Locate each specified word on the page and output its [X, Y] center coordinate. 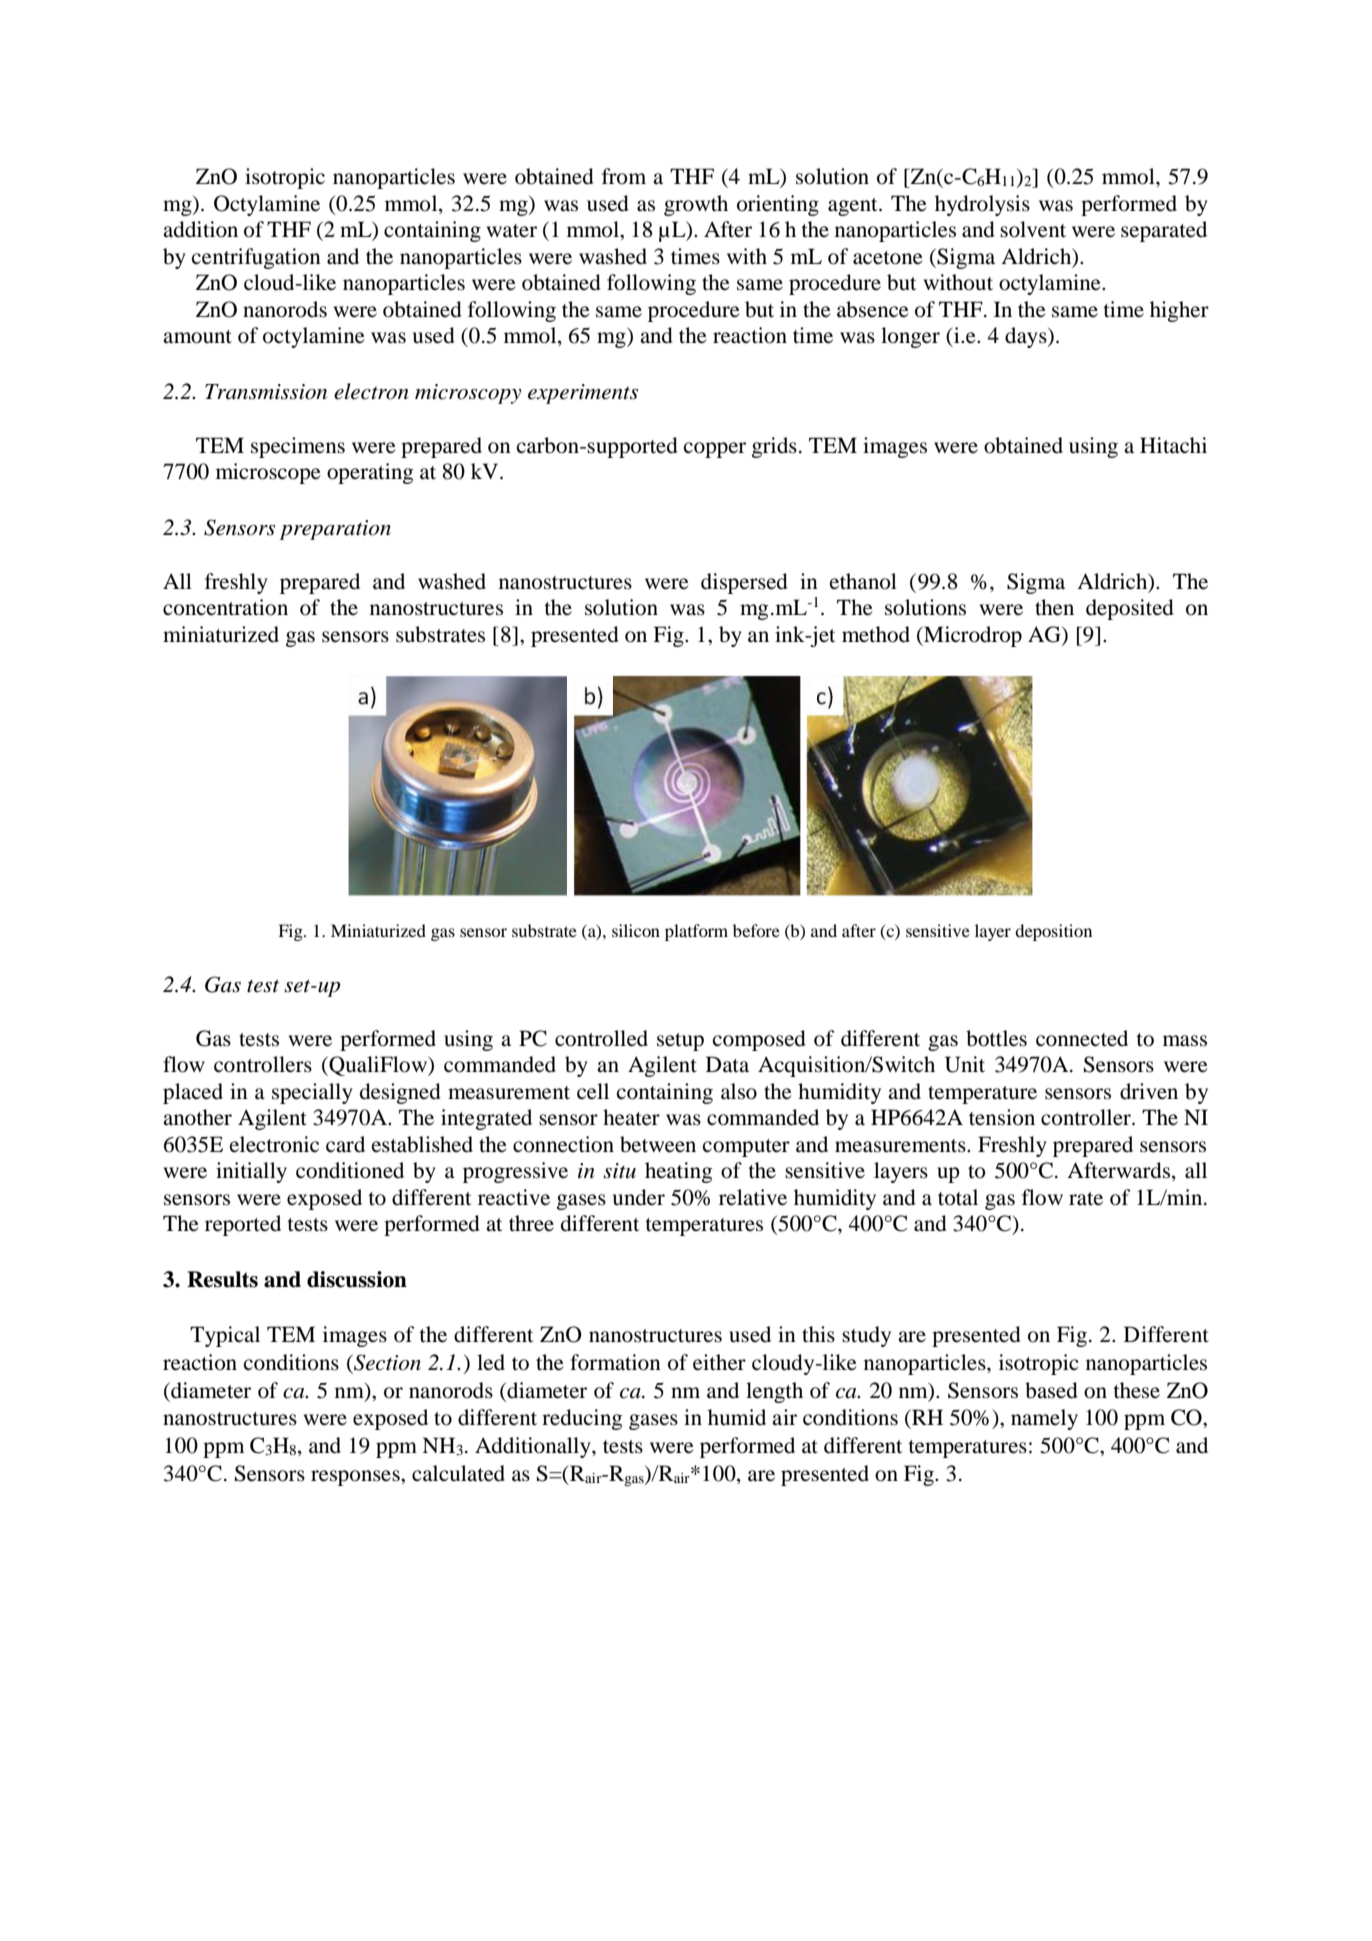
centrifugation [256, 258]
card [345, 1144]
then [1054, 607]
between [658, 1144]
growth [696, 205]
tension [1002, 1117]
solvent [1033, 229]
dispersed [744, 583]
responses [356, 1478]
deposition [1053, 932]
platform [696, 932]
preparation [335, 530]
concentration [225, 607]
